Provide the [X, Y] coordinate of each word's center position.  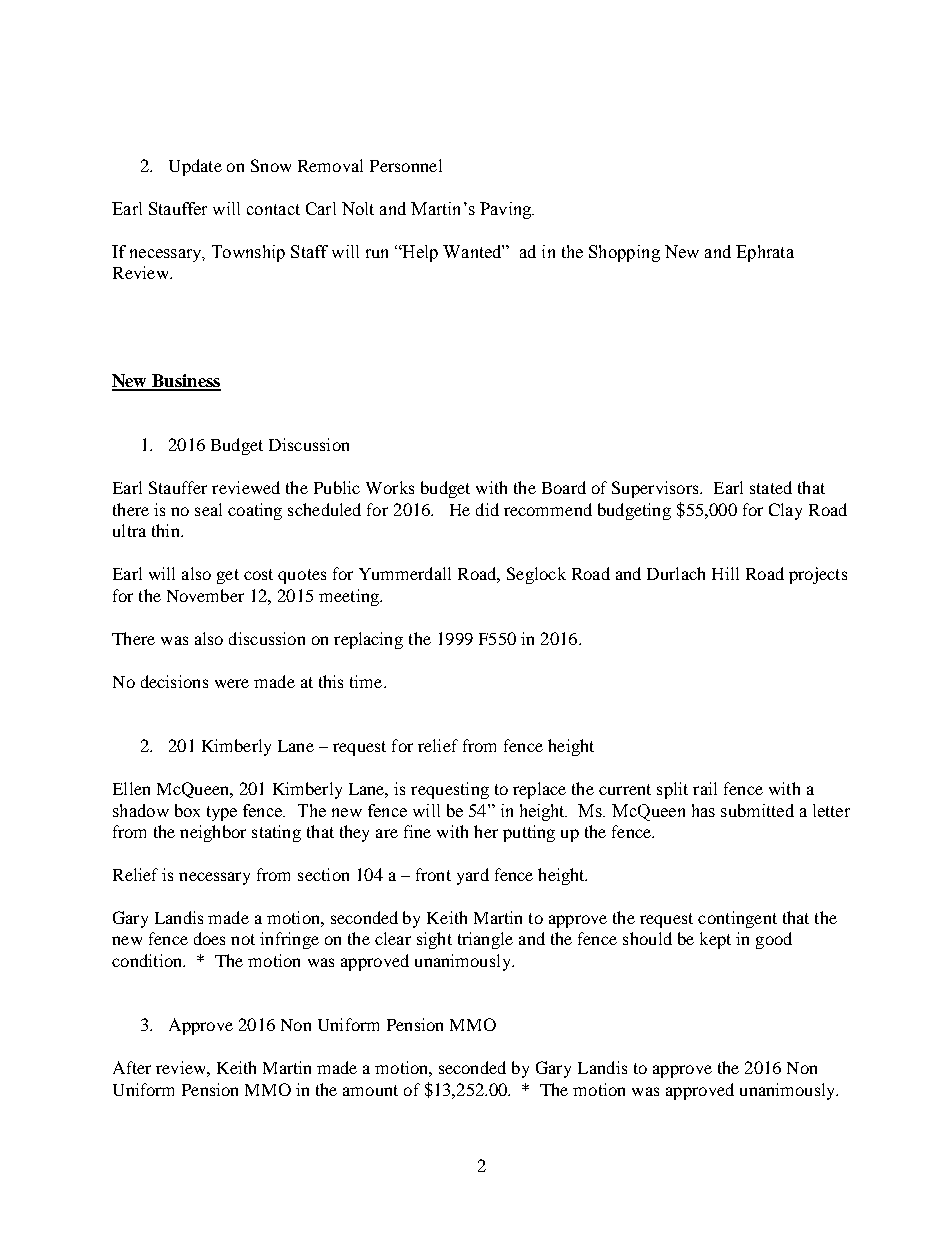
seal [208, 509]
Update [195, 167]
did [487, 509]
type [222, 813]
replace [539, 790]
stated [771, 487]
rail [705, 788]
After [132, 1067]
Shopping [624, 253]
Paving [507, 210]
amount [370, 1090]
